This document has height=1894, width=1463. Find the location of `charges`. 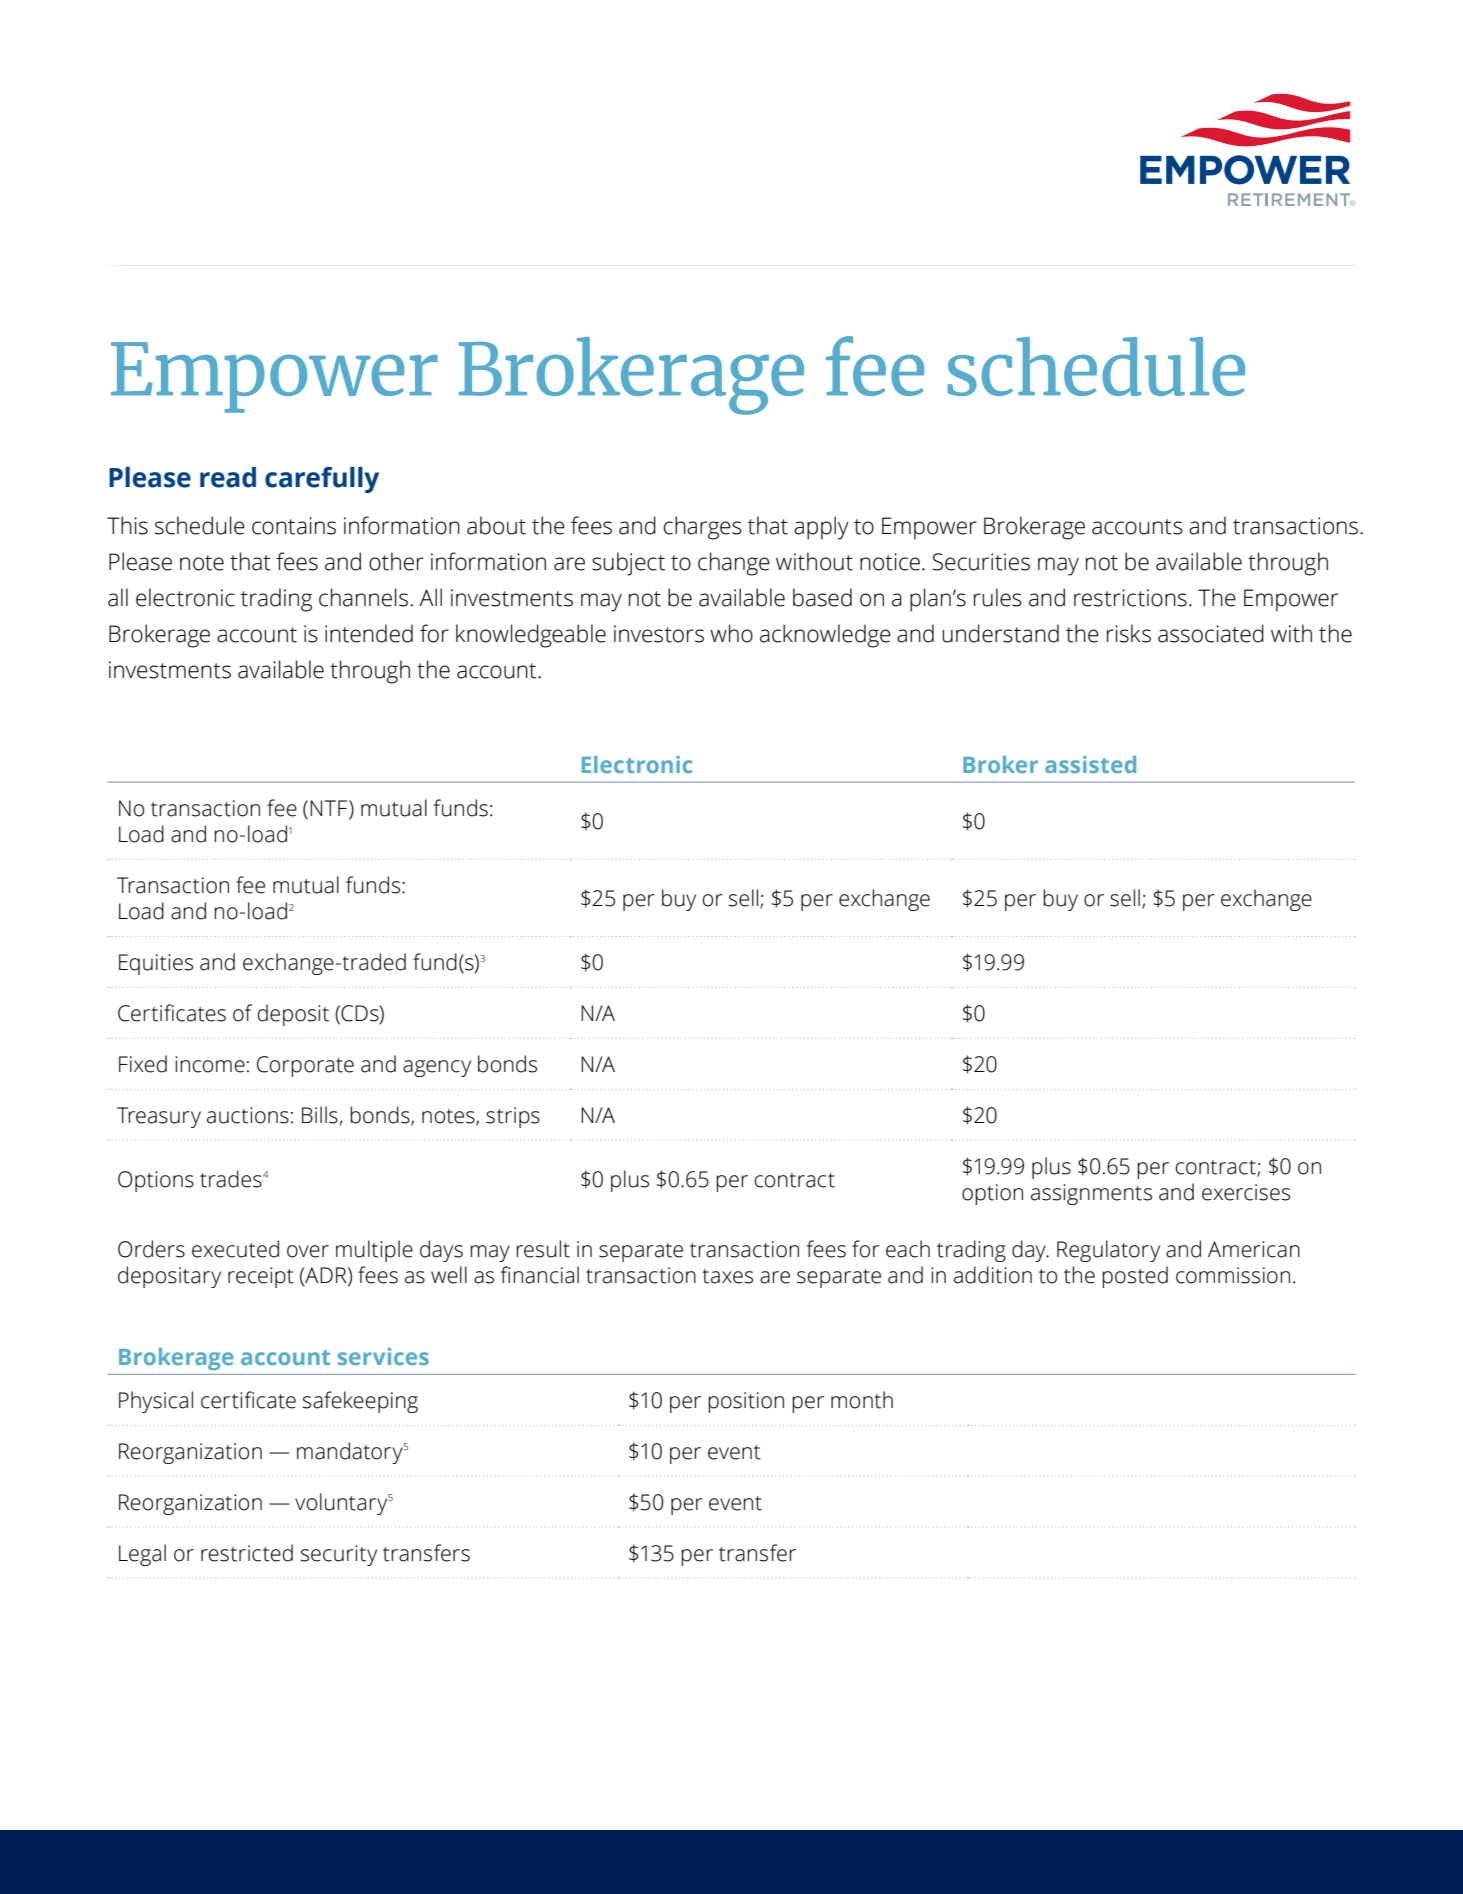

charges is located at coordinates (703, 528).
